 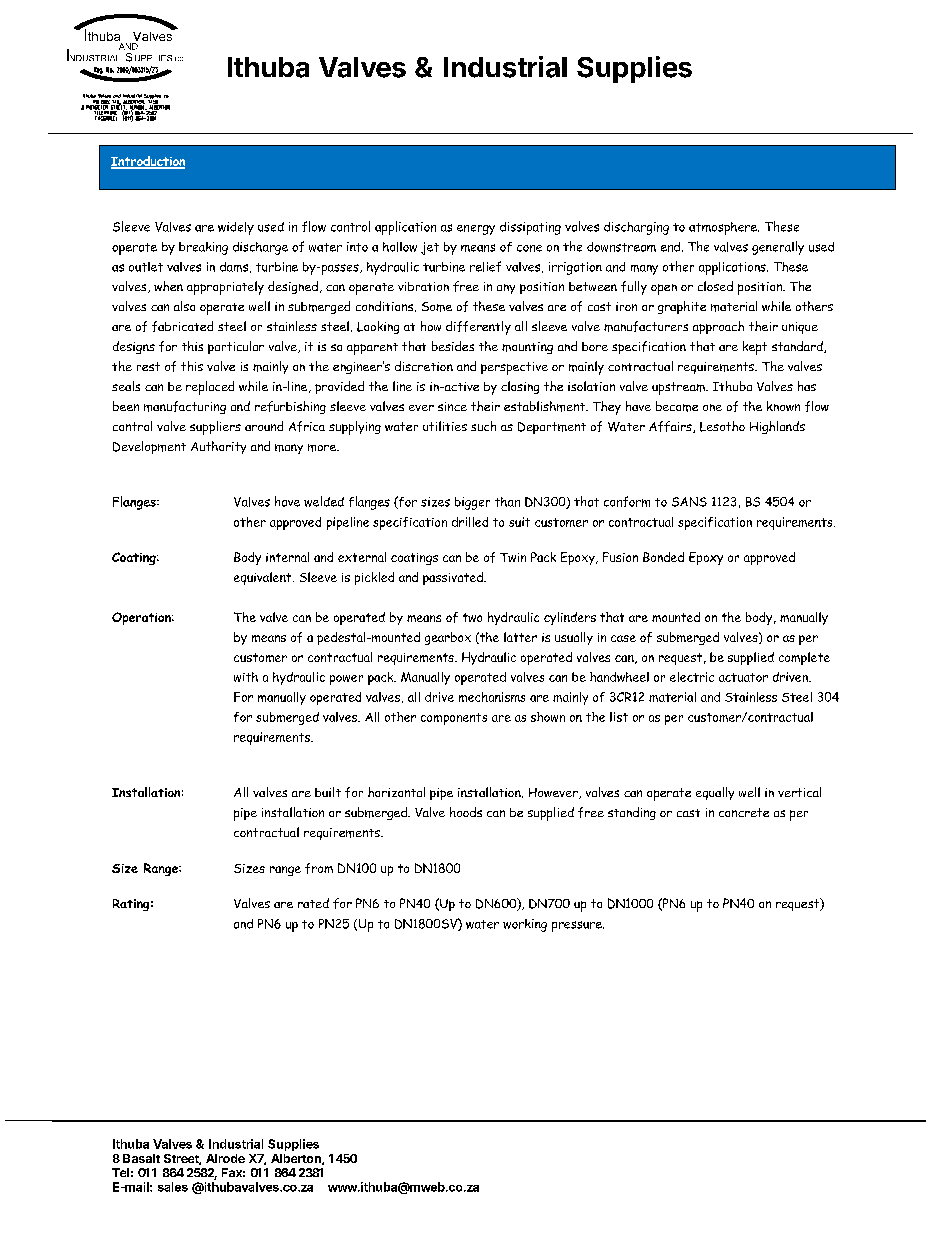 I want to click on sales, so click(x=173, y=1187).
